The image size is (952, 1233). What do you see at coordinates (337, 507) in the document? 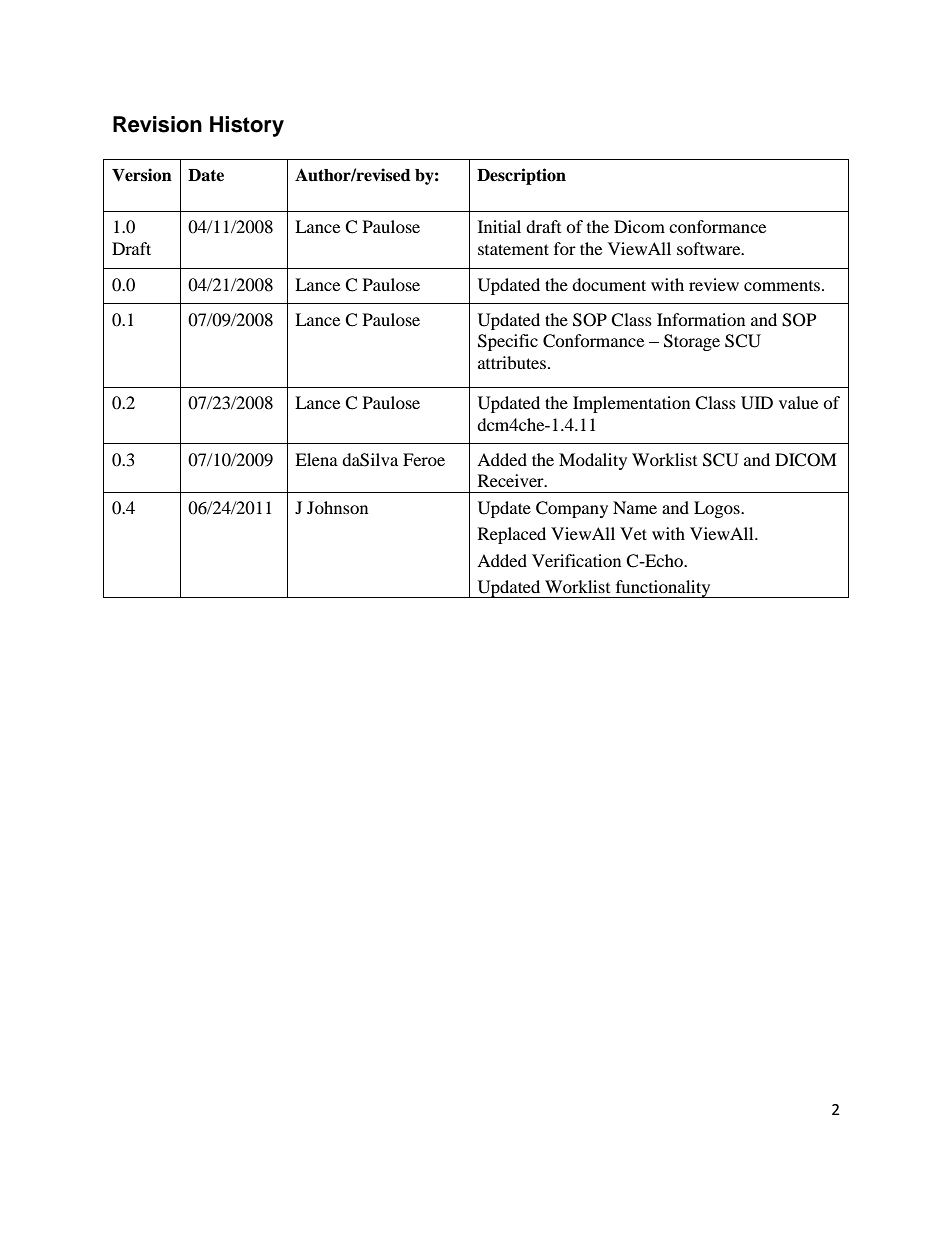
I see `Johnson` at bounding box center [337, 507].
